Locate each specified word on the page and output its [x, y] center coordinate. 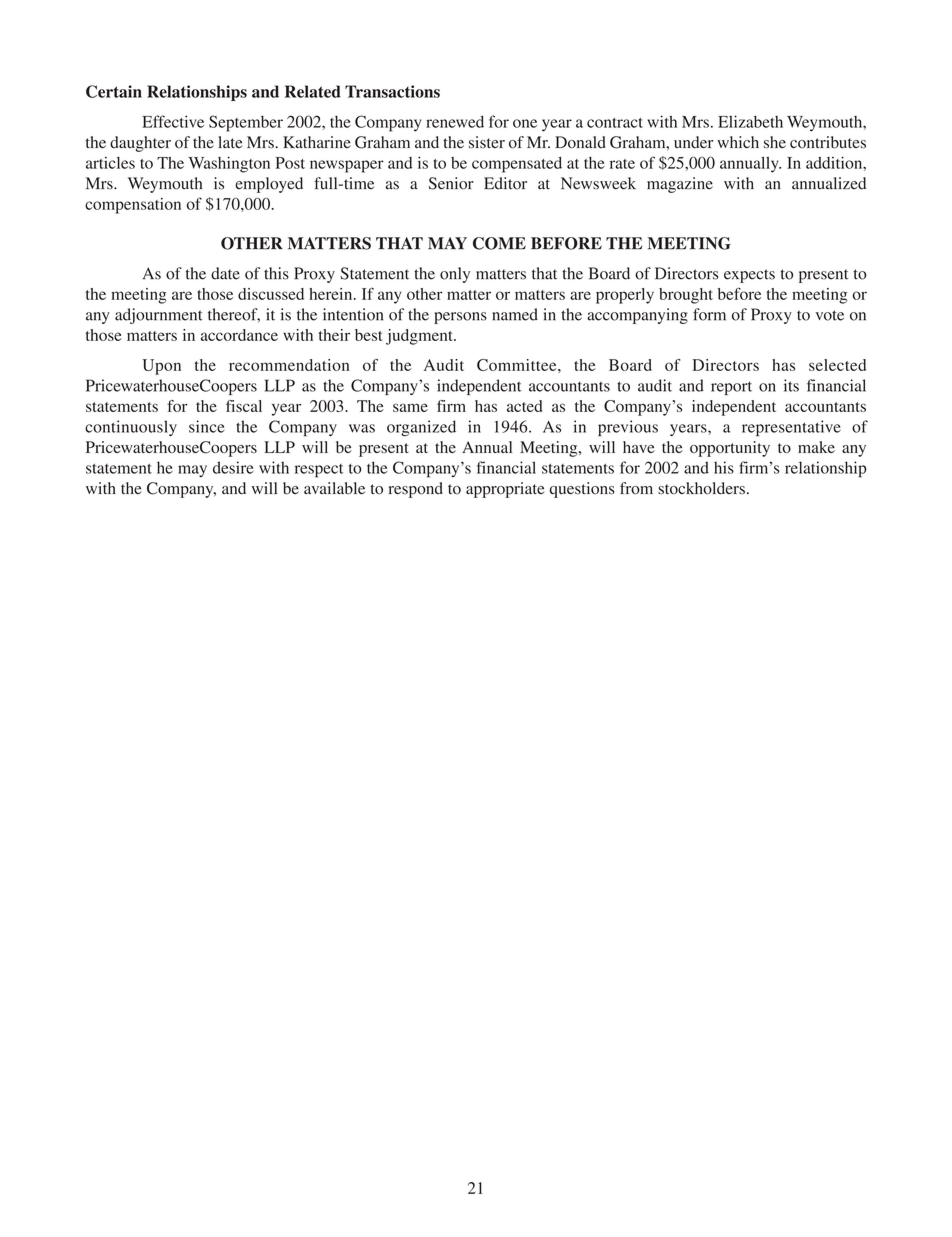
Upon [161, 367]
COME [499, 243]
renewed [455, 121]
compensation [133, 206]
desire [233, 467]
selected [837, 365]
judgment [420, 337]
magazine [680, 185]
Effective [173, 121]
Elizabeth [750, 121]
